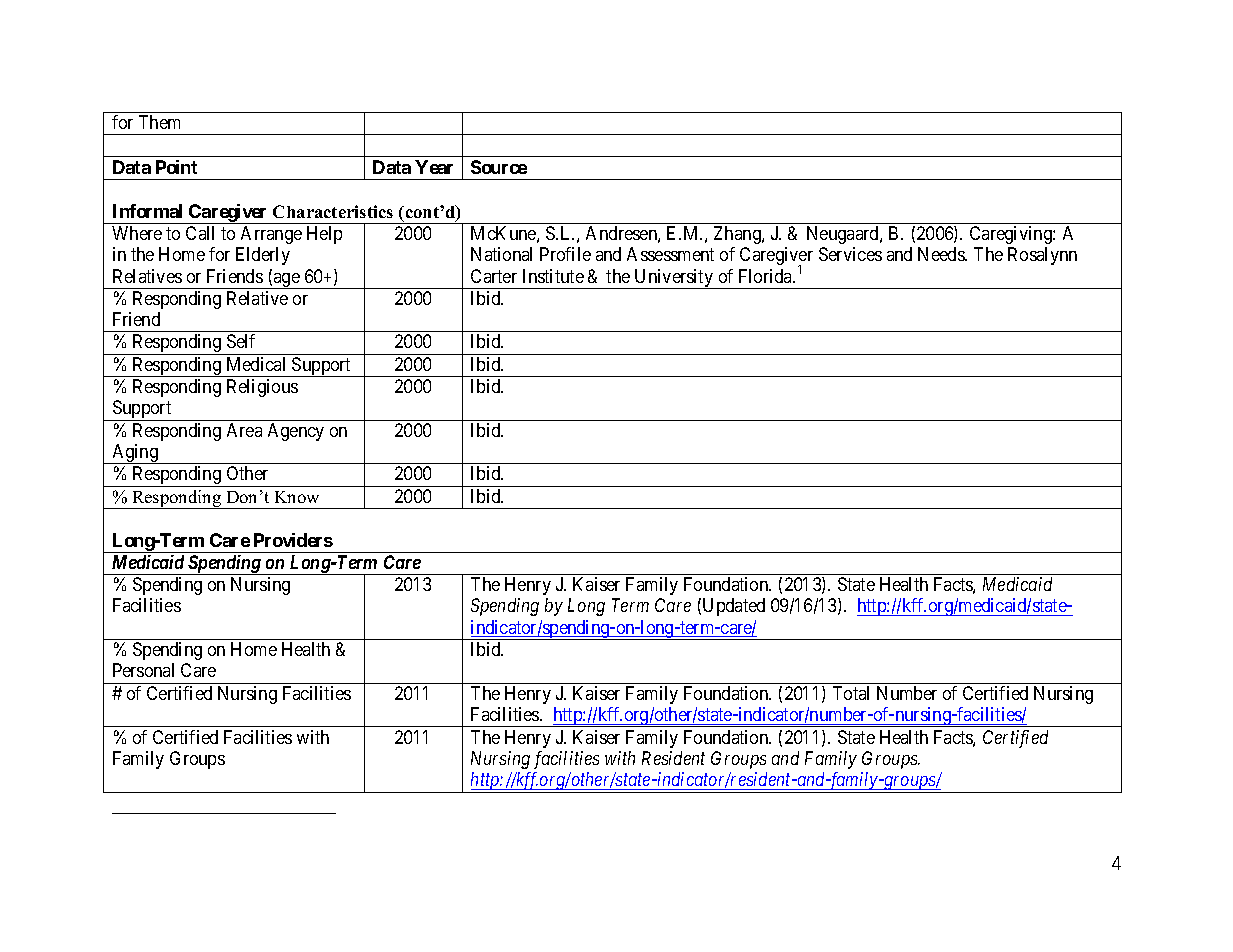 The height and width of the document is (952, 1233). Describe the element at coordinates (296, 432) in the document. I see `Agency` at that location.
